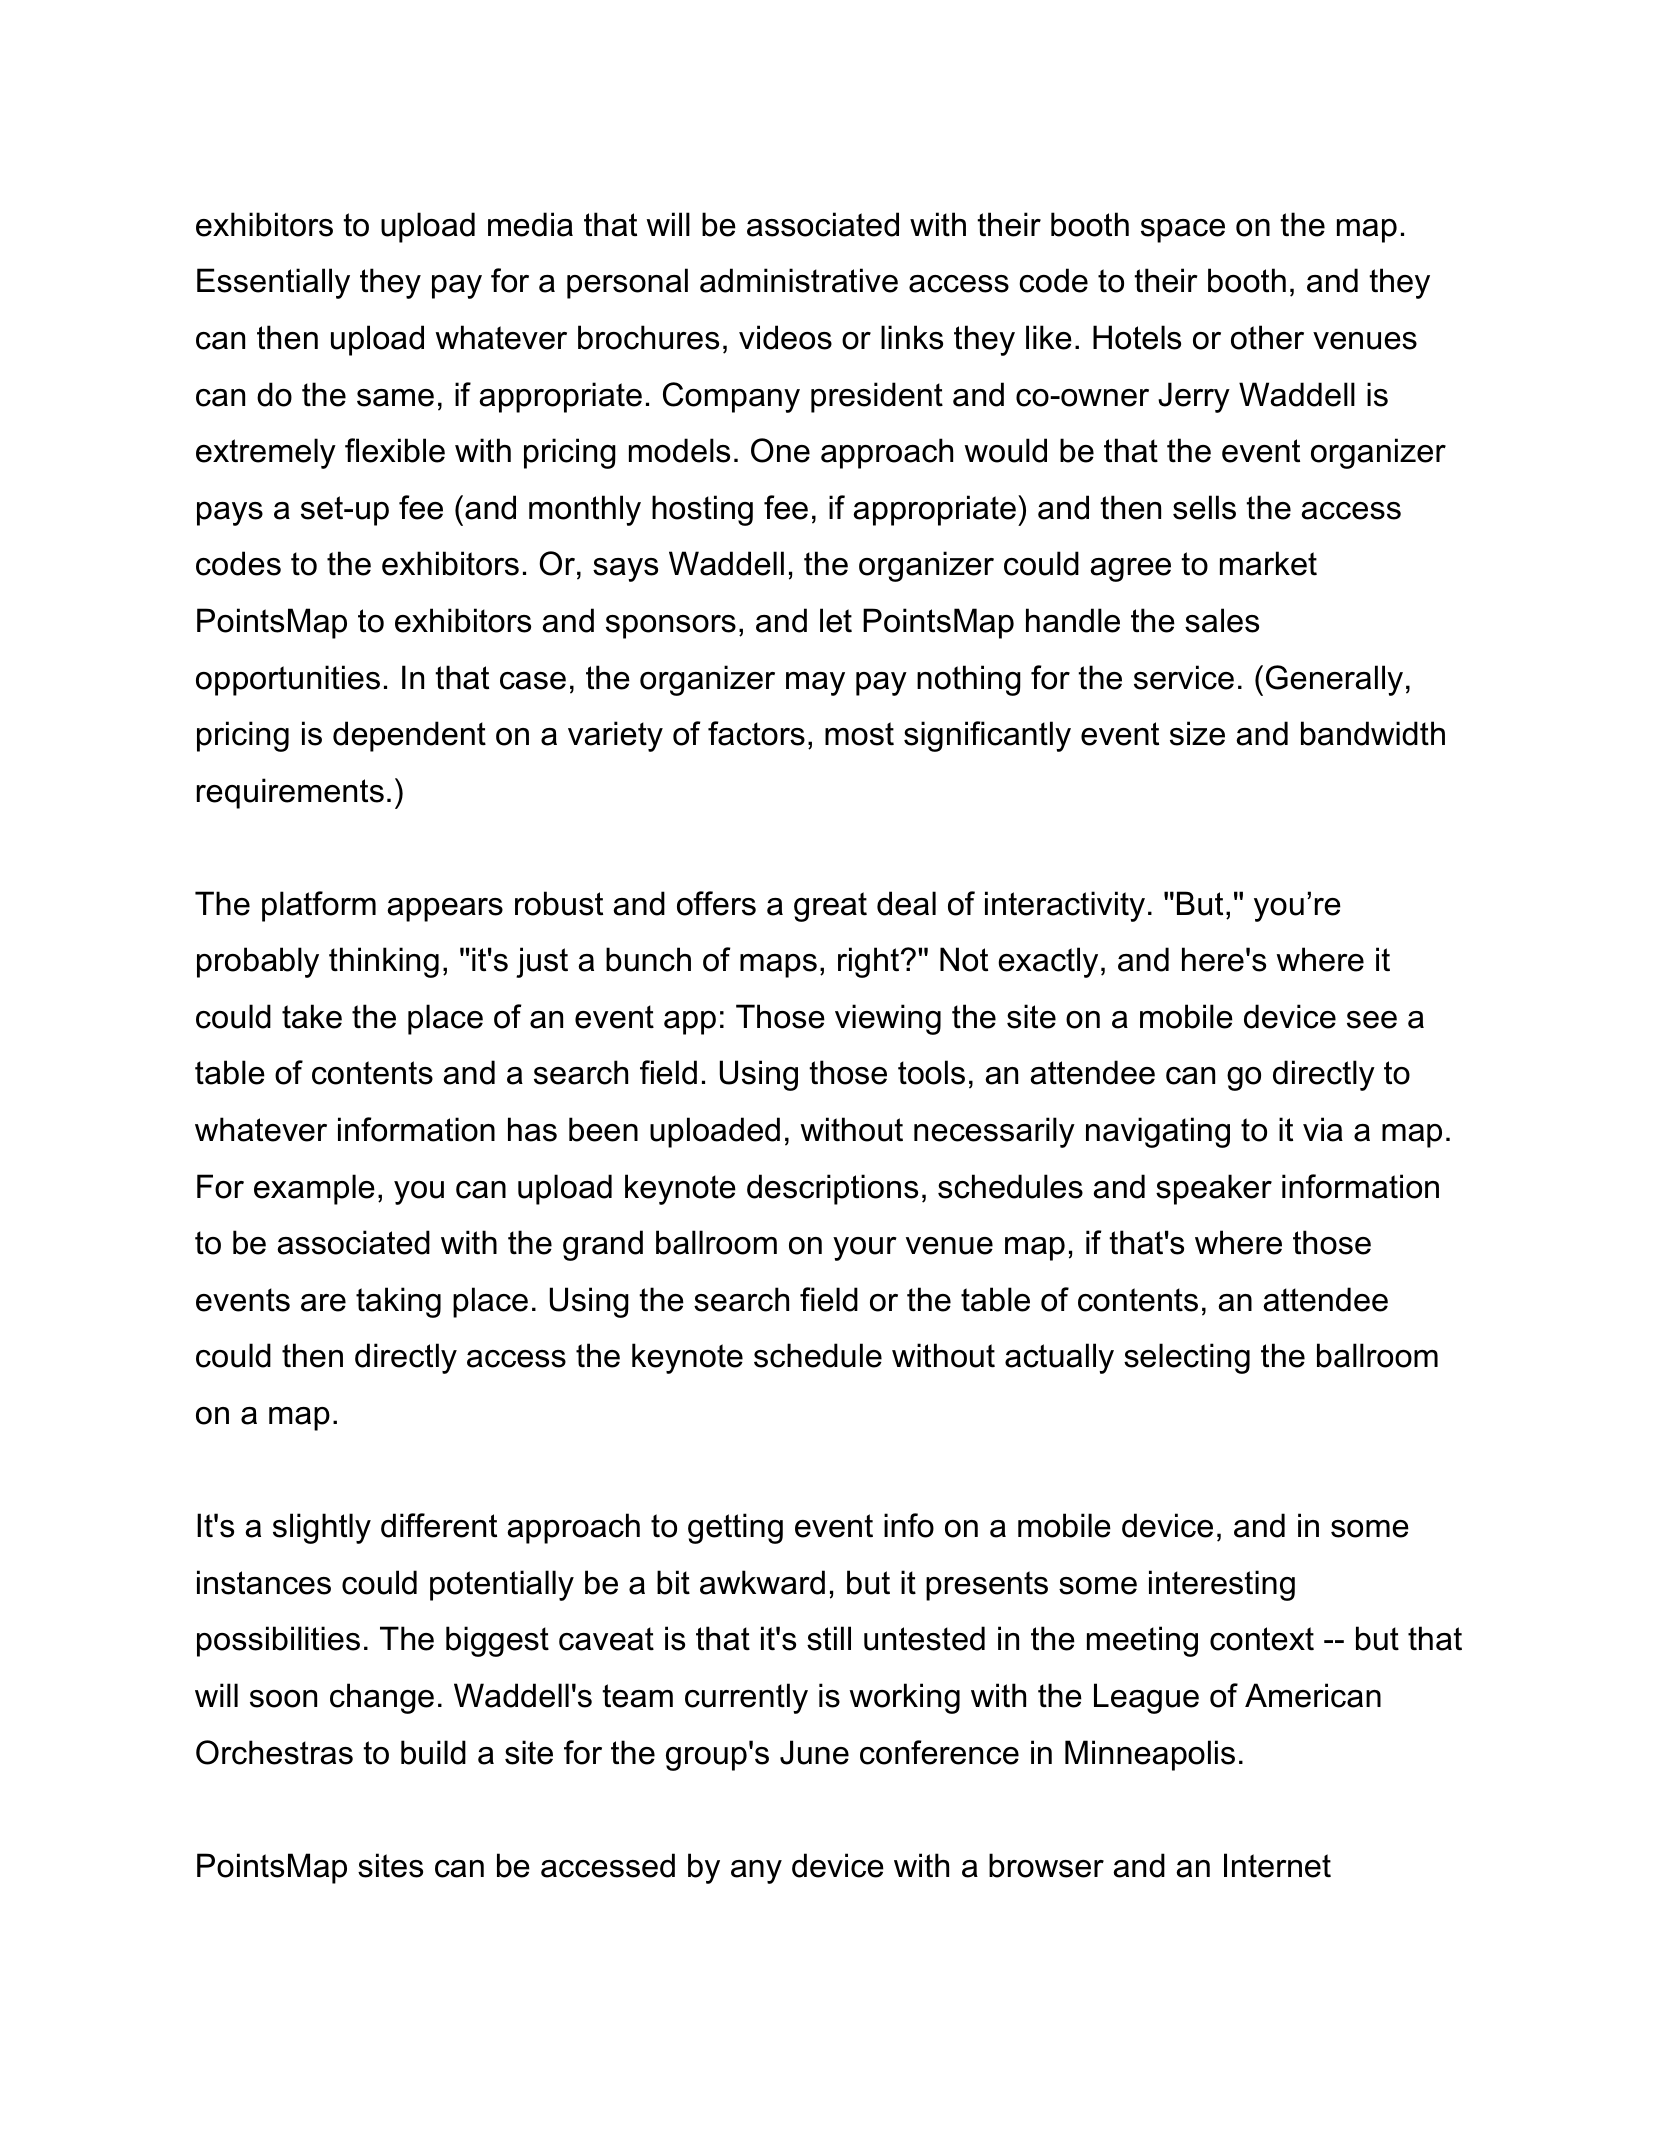 This screenshot has height=2144, width=1657. What do you see at coordinates (735, 1528) in the screenshot?
I see `getting` at bounding box center [735, 1528].
